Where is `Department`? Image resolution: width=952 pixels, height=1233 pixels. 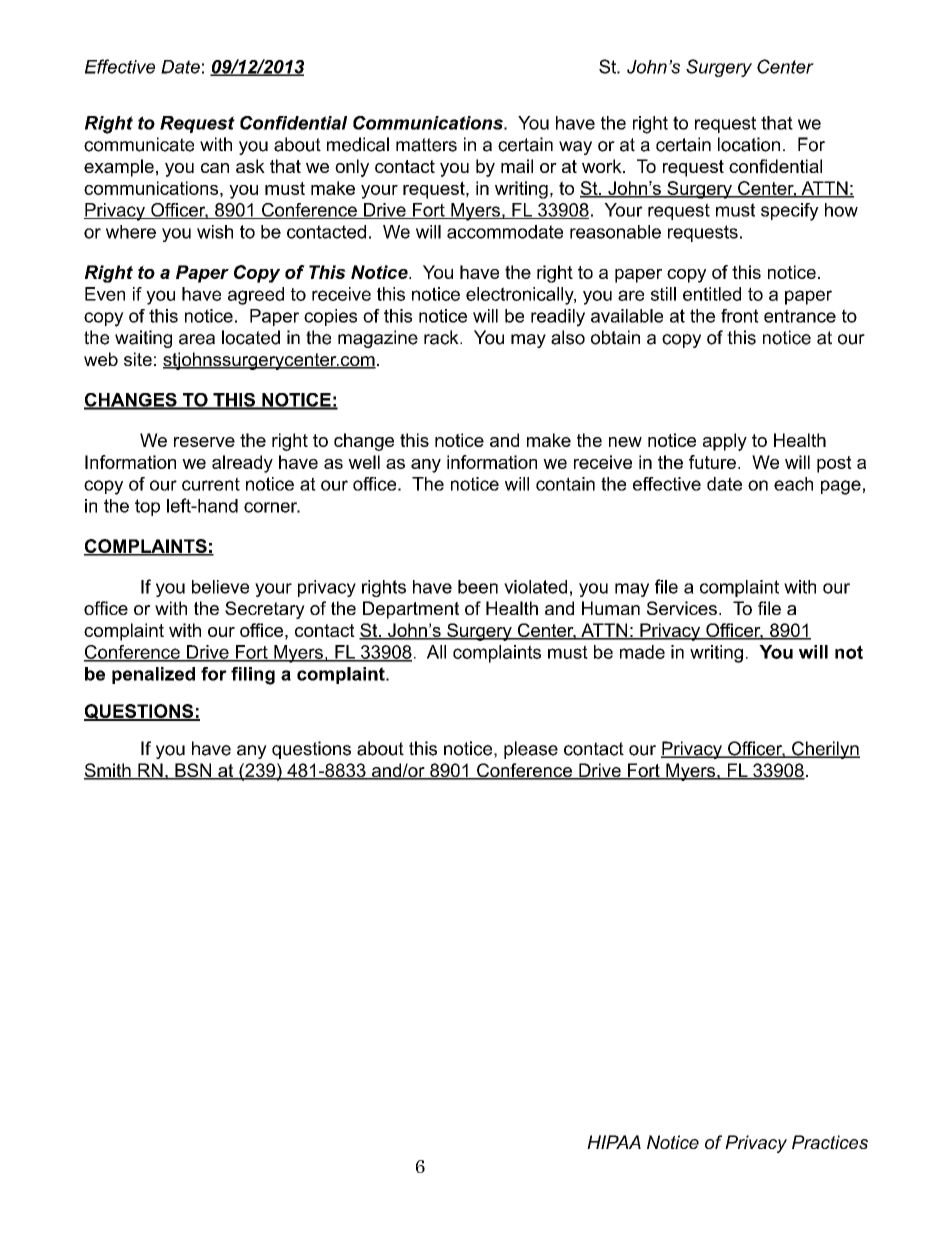 Department is located at coordinates (411, 610).
